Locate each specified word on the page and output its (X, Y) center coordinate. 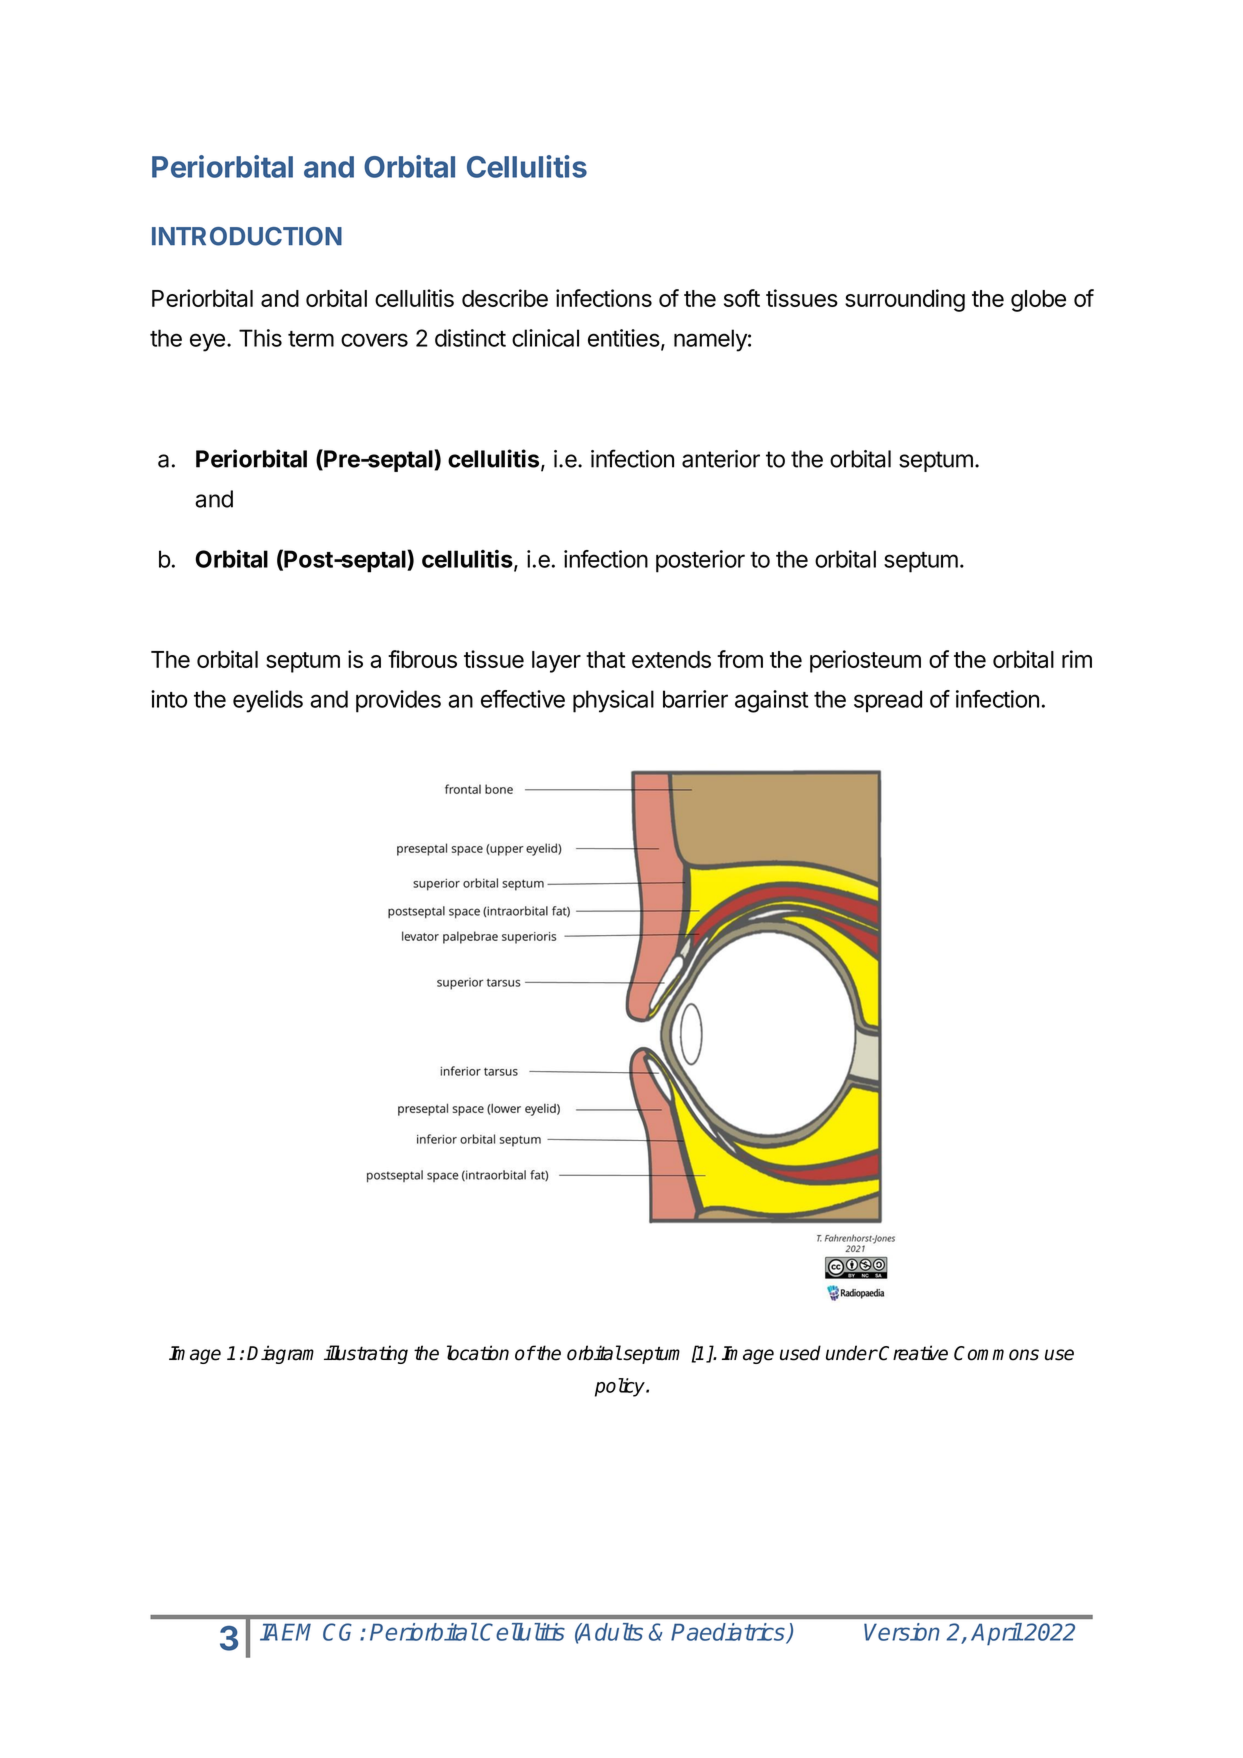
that (605, 659)
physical (613, 701)
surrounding (905, 300)
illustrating (366, 1354)
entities (624, 338)
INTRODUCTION (247, 236)
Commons (996, 1353)
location (478, 1353)
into (169, 699)
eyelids (268, 701)
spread (888, 701)
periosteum (865, 661)
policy (621, 1387)
